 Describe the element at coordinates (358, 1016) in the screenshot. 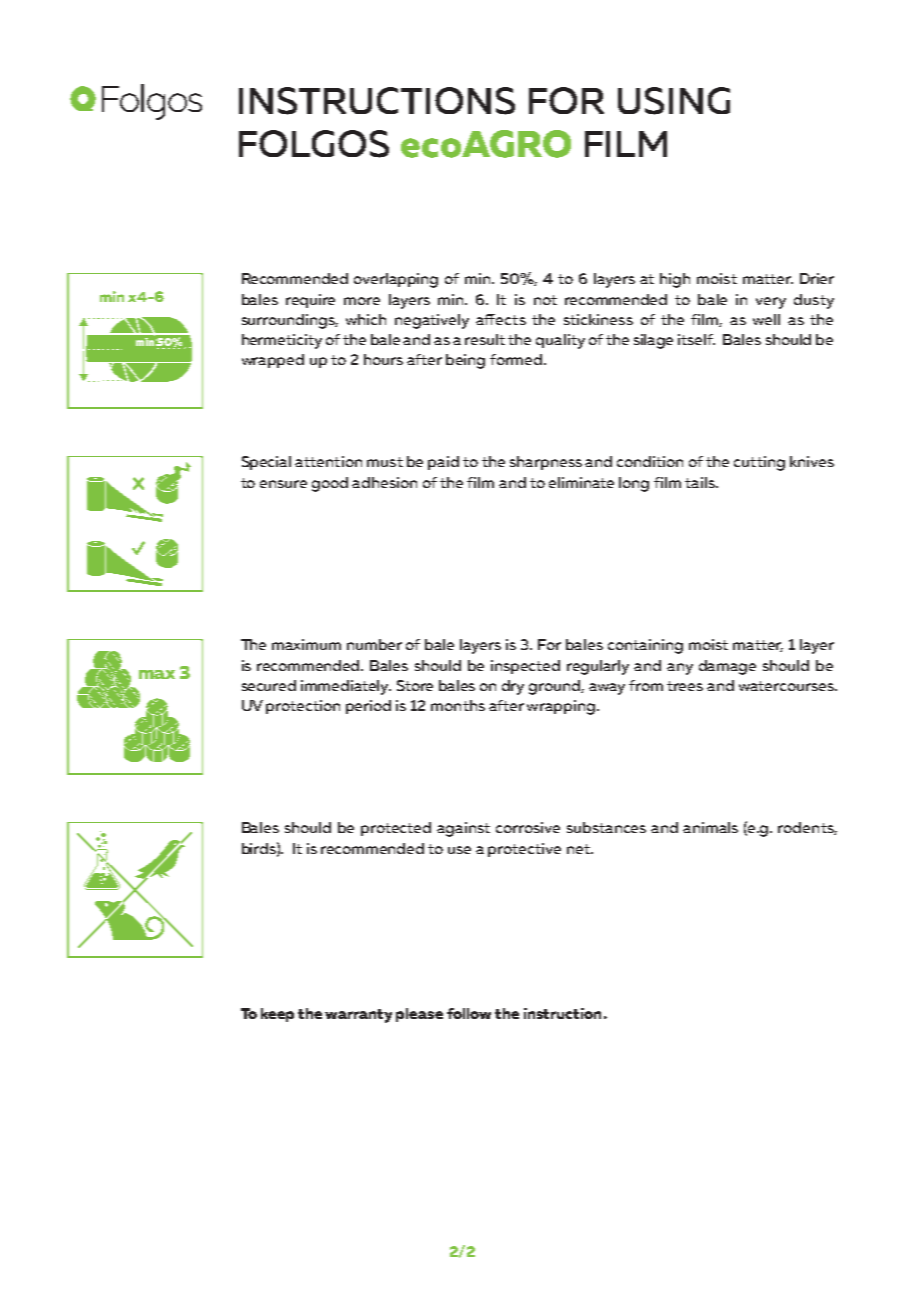

I see `warranty` at that location.
